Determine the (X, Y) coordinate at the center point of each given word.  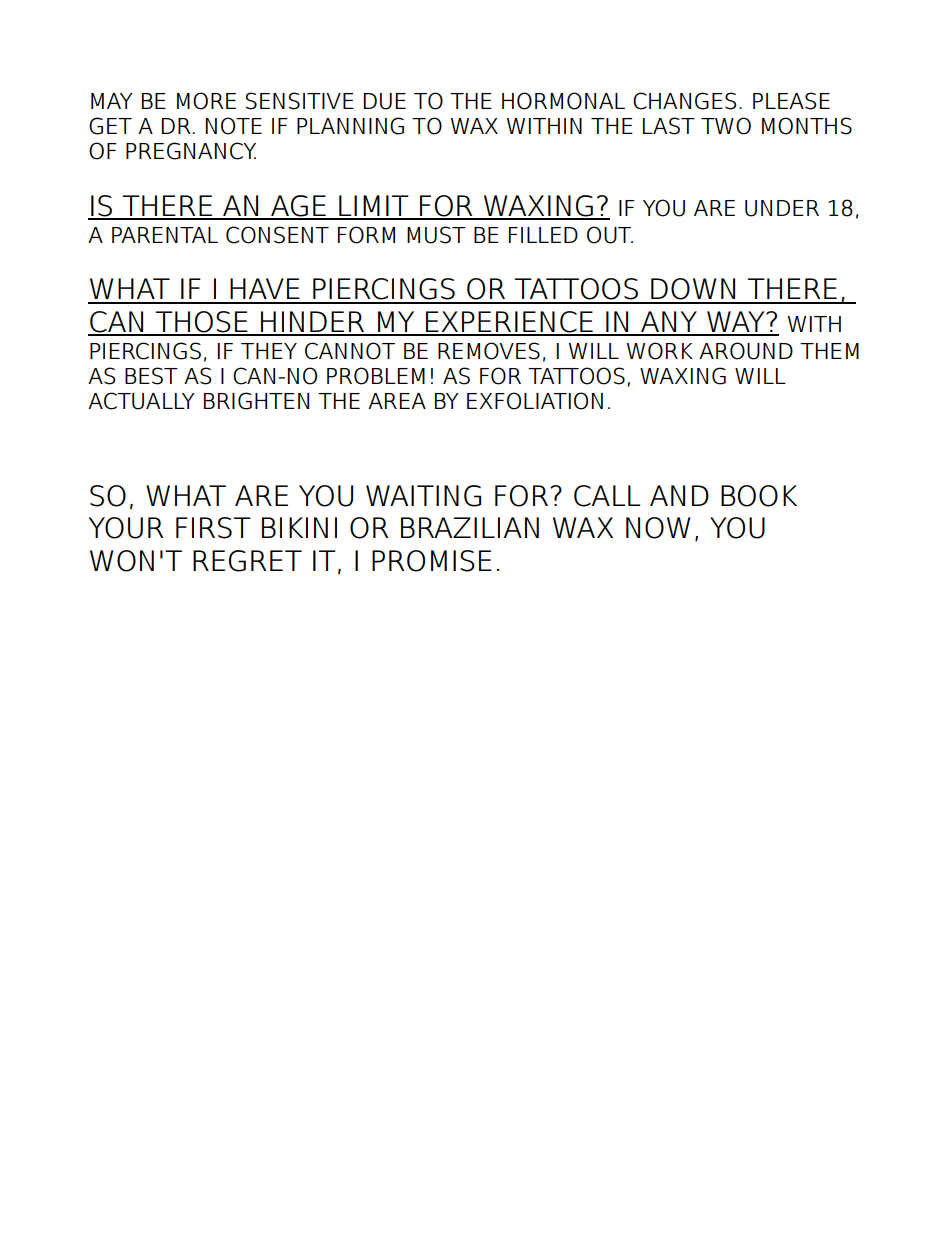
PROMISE (432, 561)
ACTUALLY (141, 401)
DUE (385, 101)
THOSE (202, 323)
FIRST (213, 528)
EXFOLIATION (535, 401)
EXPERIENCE (509, 323)
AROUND (746, 351)
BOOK (759, 496)
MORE (206, 101)
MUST (436, 235)
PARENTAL (165, 235)
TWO (726, 126)
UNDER (782, 208)
